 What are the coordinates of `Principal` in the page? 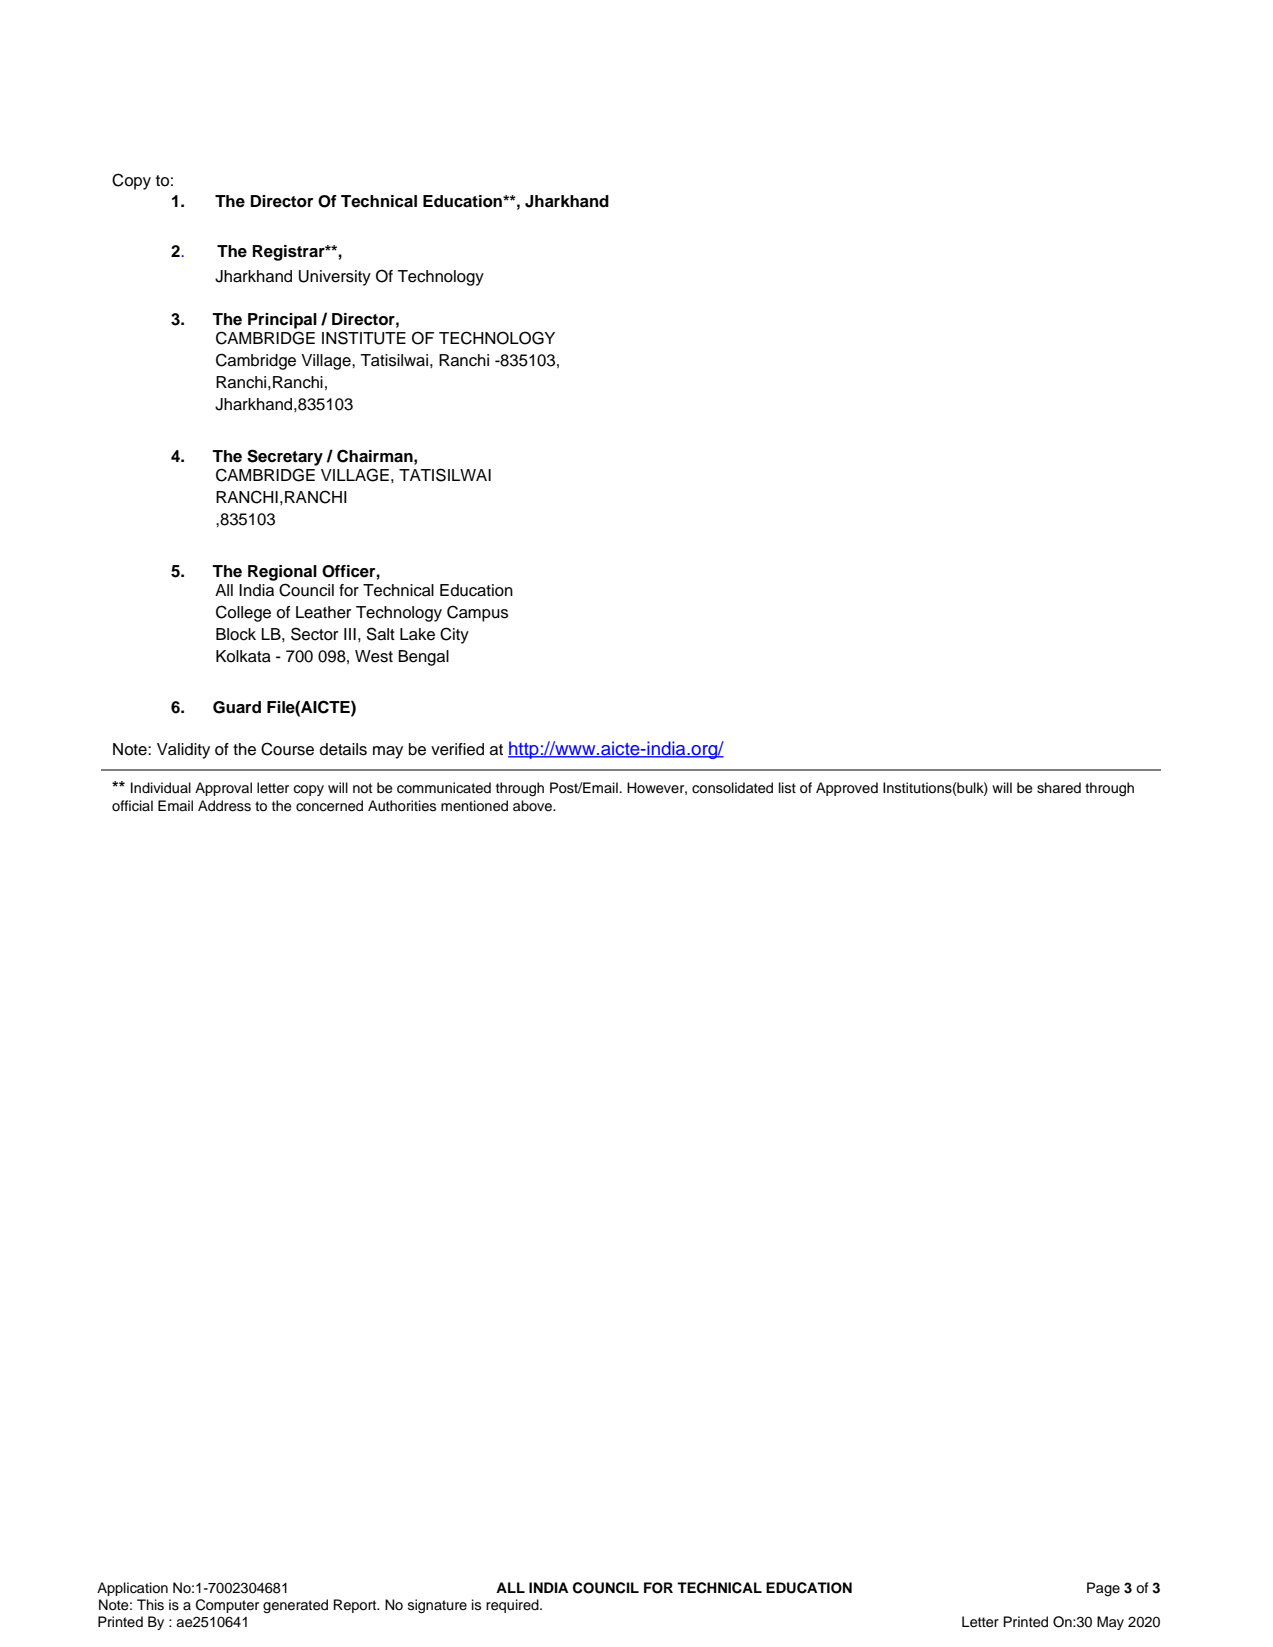 It's located at (282, 321).
